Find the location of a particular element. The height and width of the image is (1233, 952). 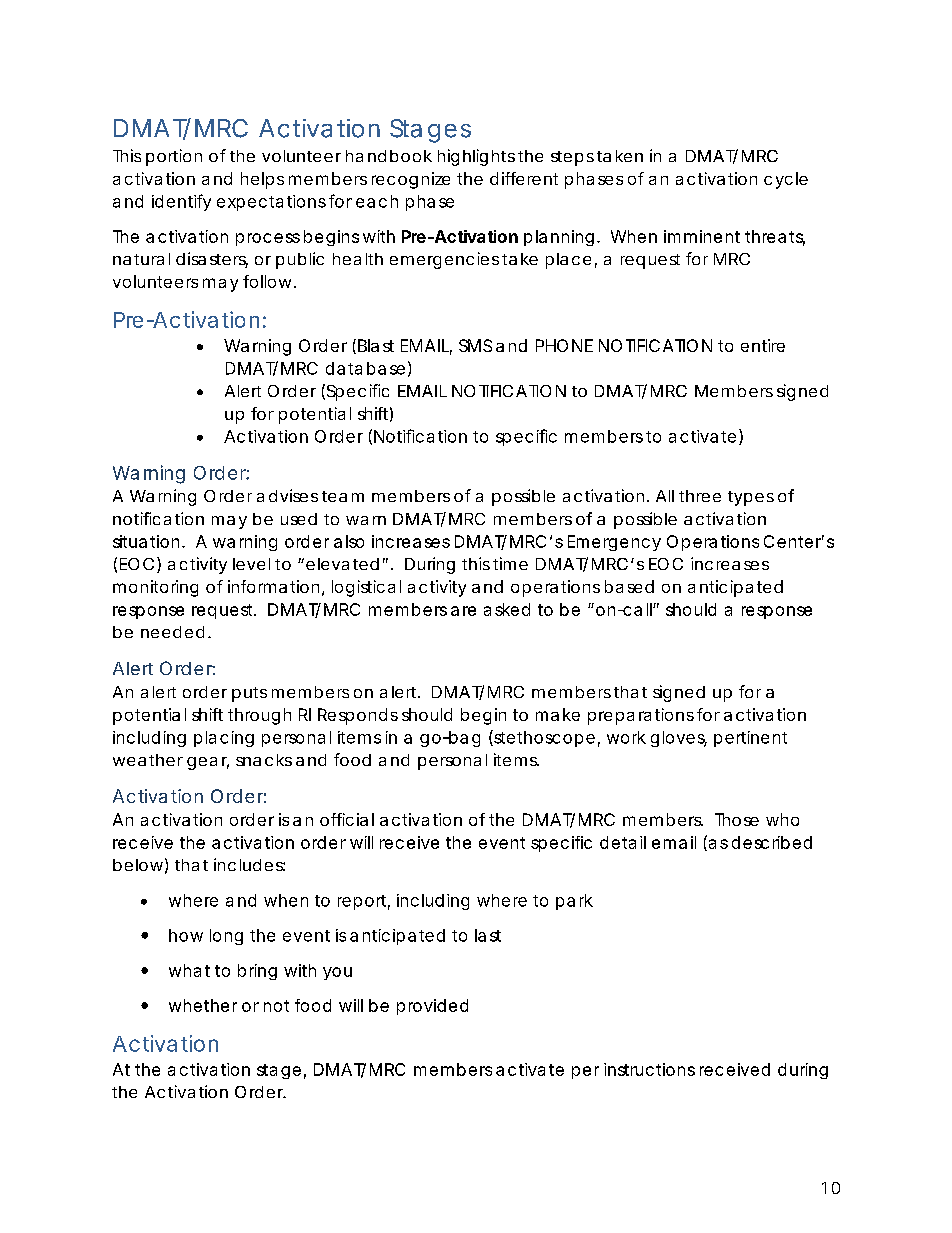

emergencies is located at coordinates (444, 260).
